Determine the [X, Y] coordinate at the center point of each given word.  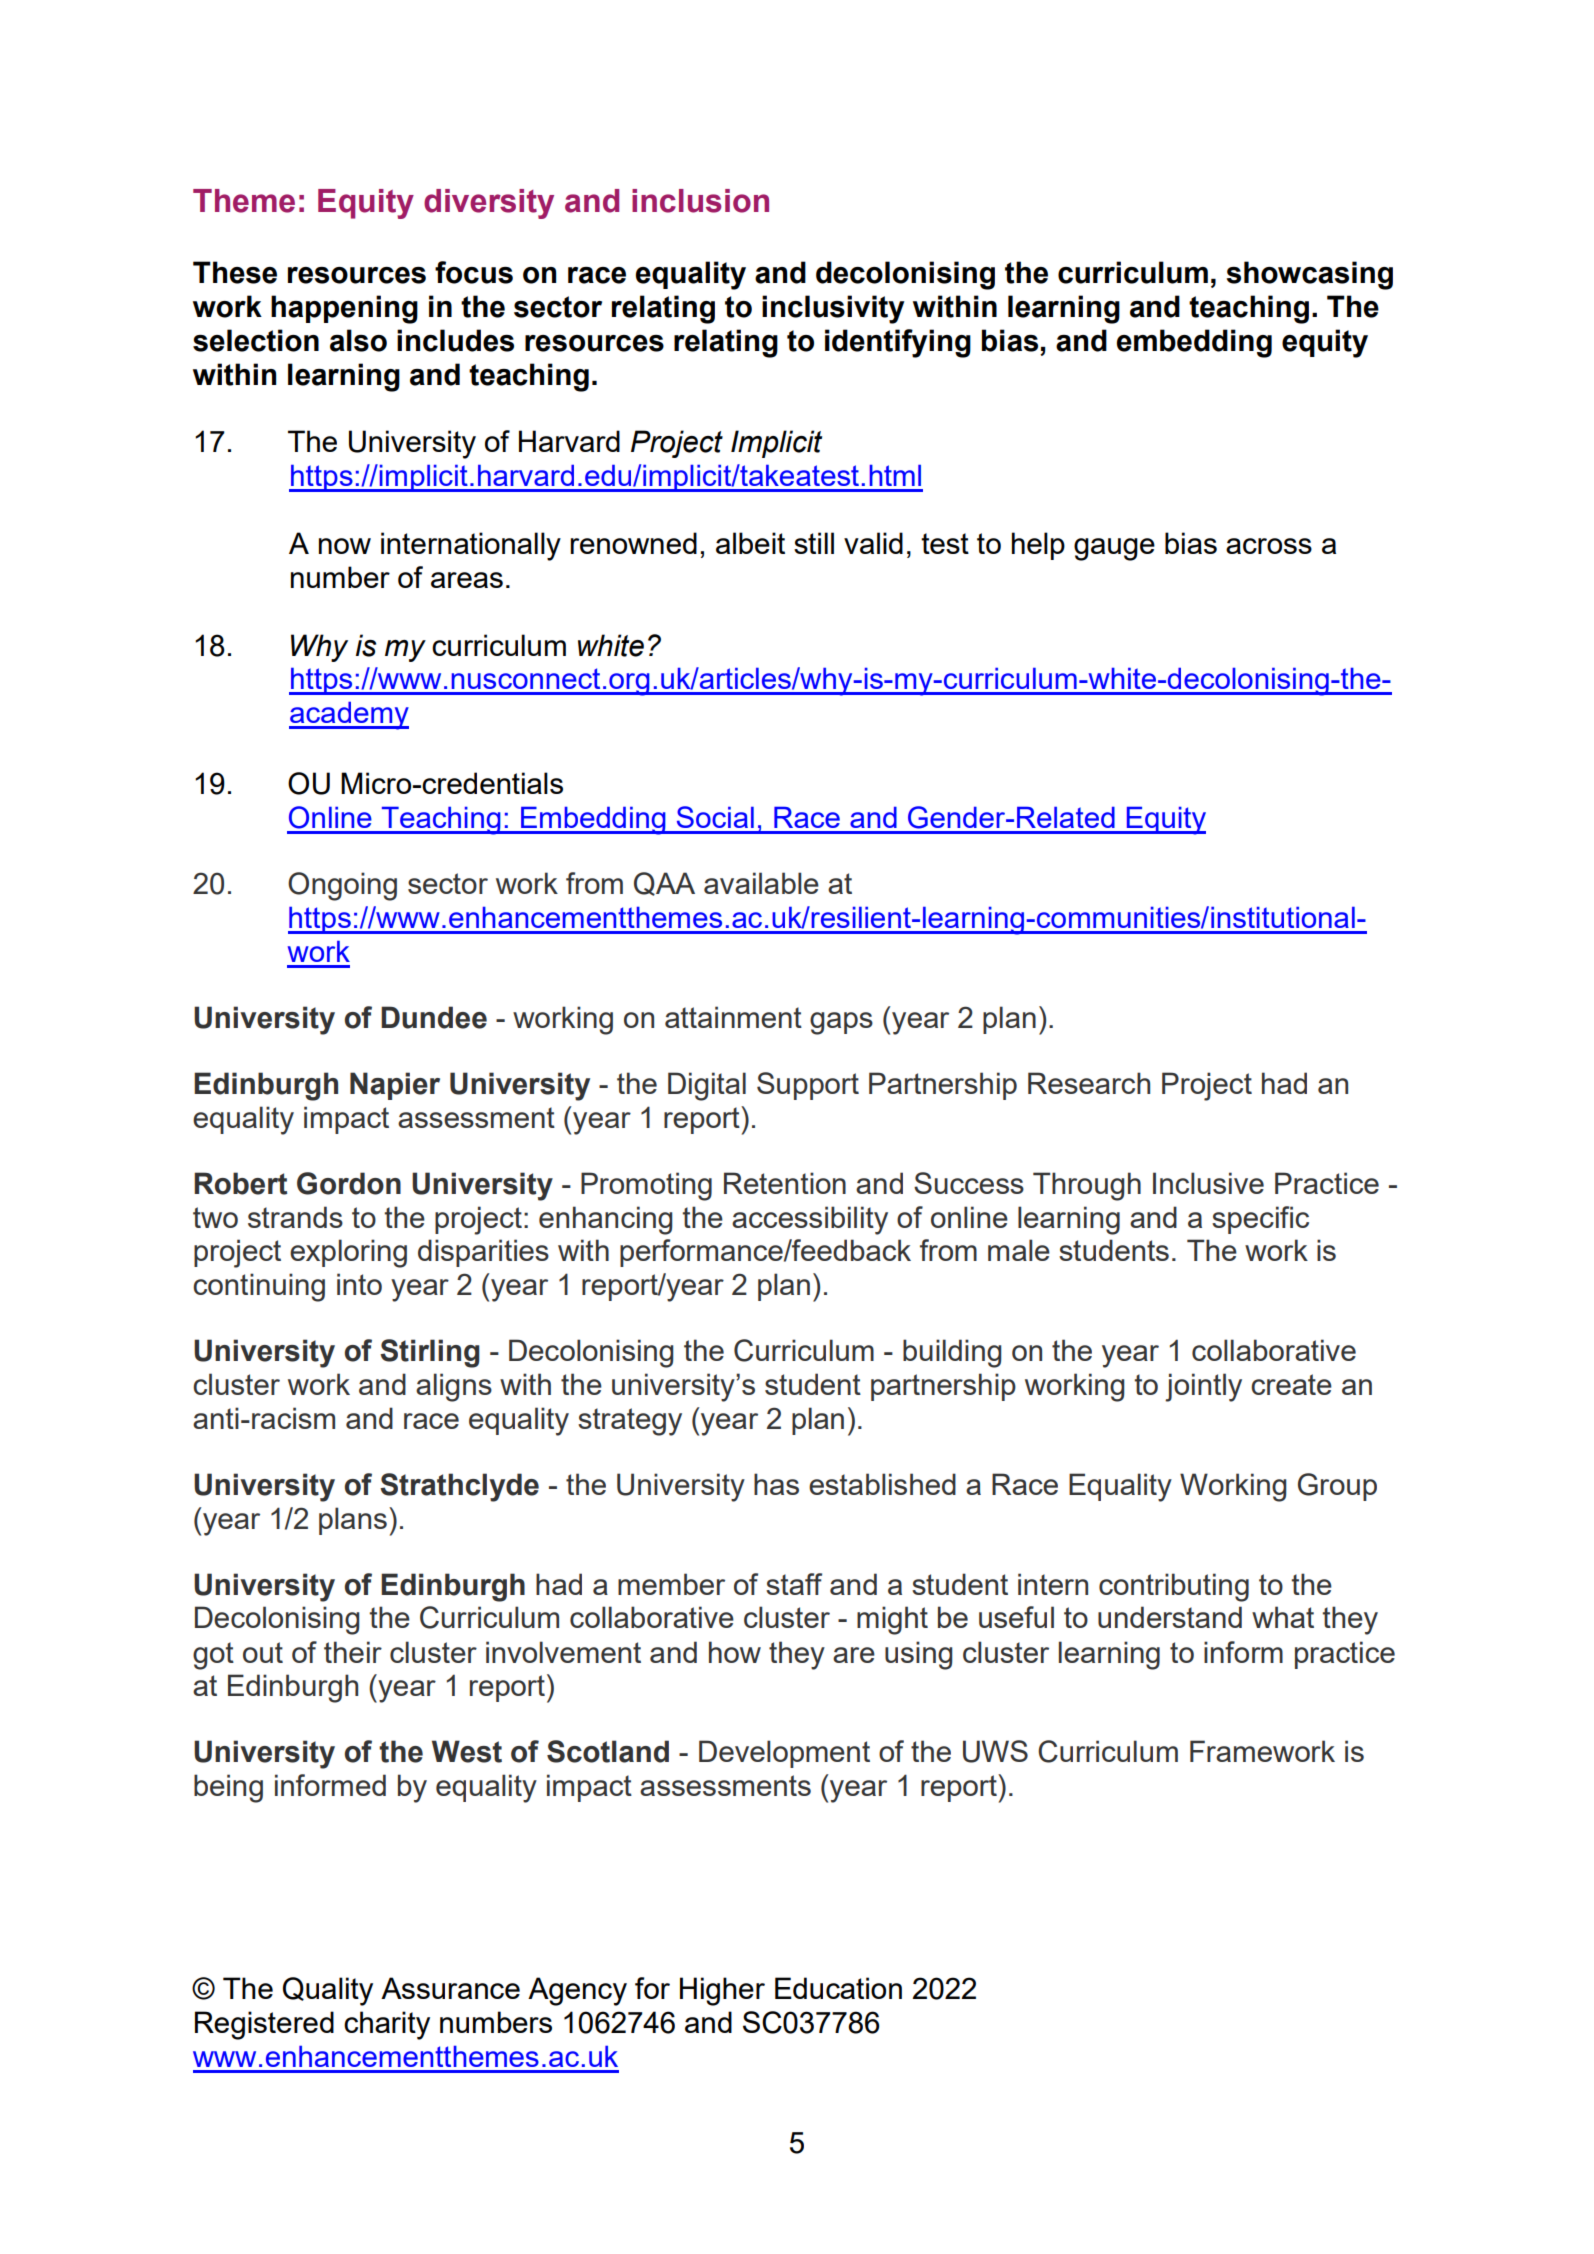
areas [467, 580]
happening [344, 309]
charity [387, 2025]
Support [808, 1086]
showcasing [1309, 275]
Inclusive [1208, 1183]
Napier [395, 1086]
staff [794, 1584]
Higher [722, 1991]
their [353, 1652]
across [1269, 546]
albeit [750, 543]
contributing [1174, 1587]
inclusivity [833, 309]
